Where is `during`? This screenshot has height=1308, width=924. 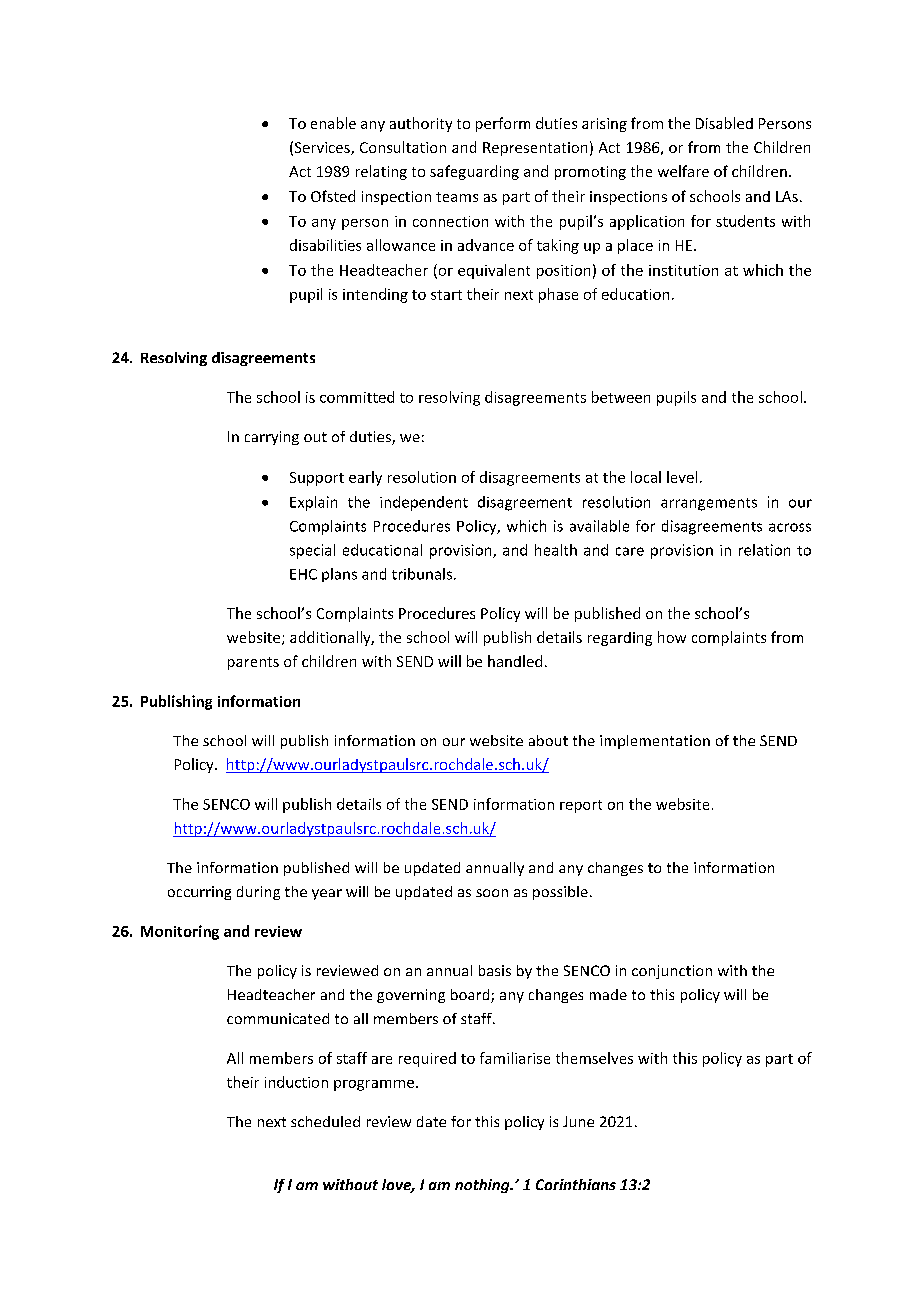 during is located at coordinates (258, 893).
